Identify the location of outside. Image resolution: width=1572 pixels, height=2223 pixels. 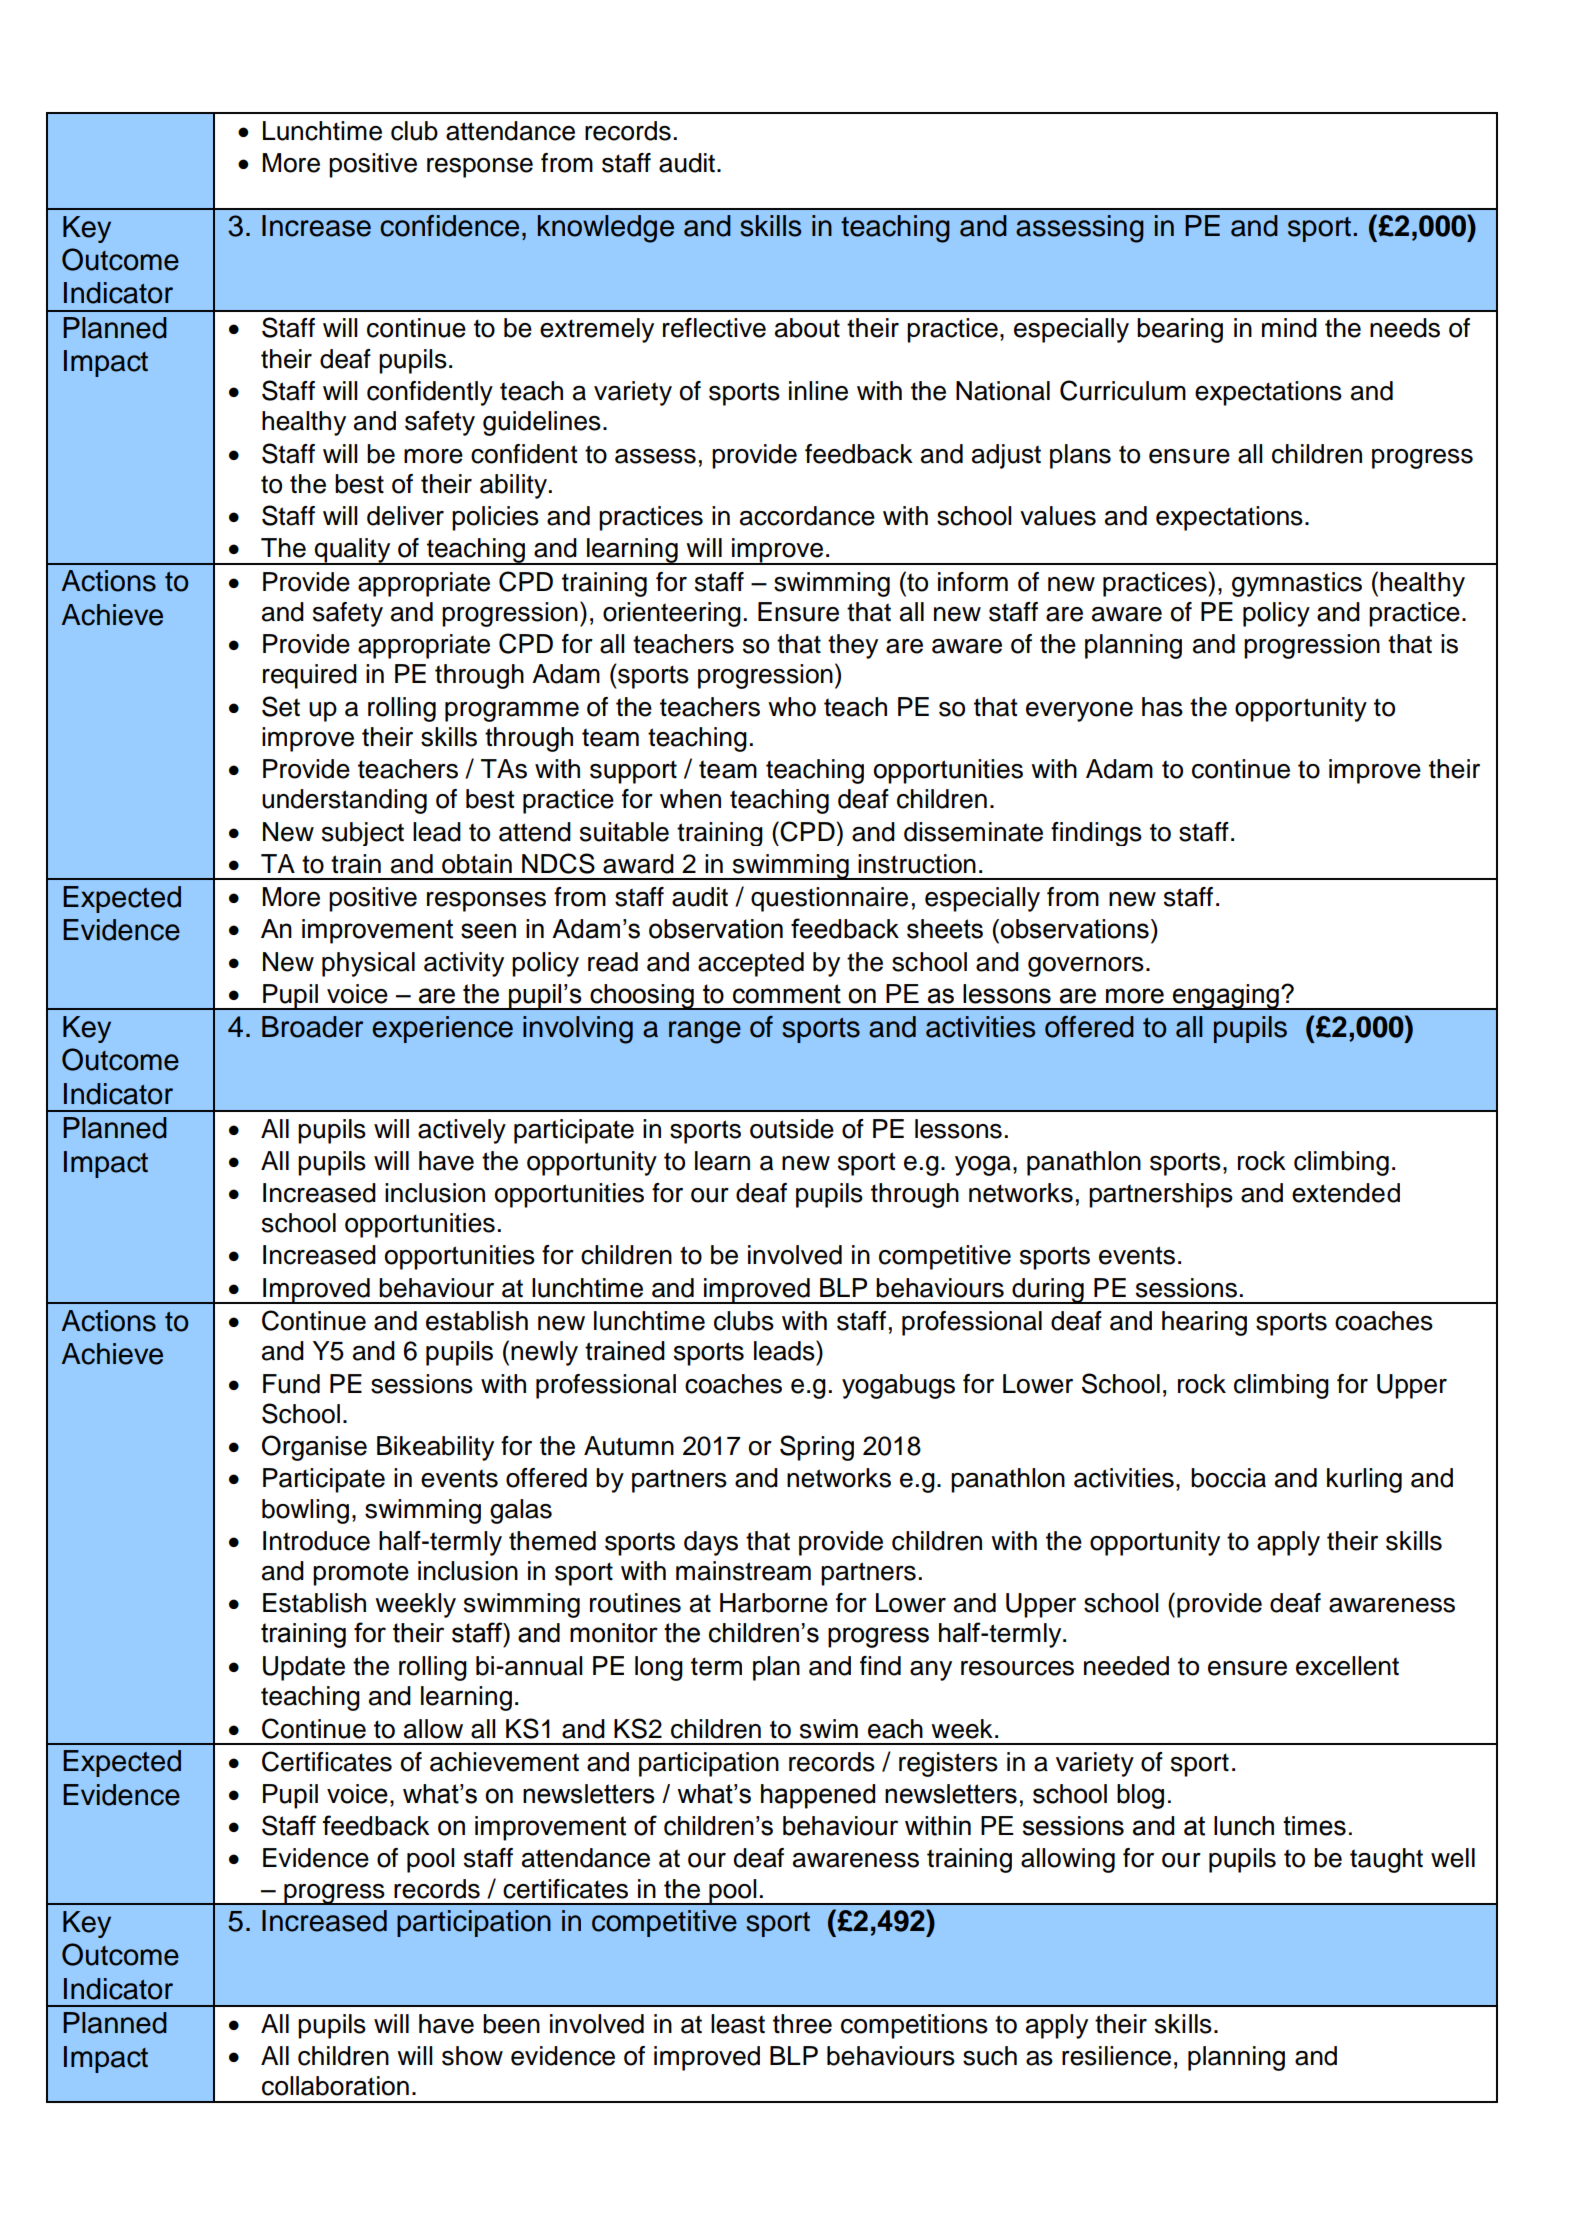
(792, 1129).
